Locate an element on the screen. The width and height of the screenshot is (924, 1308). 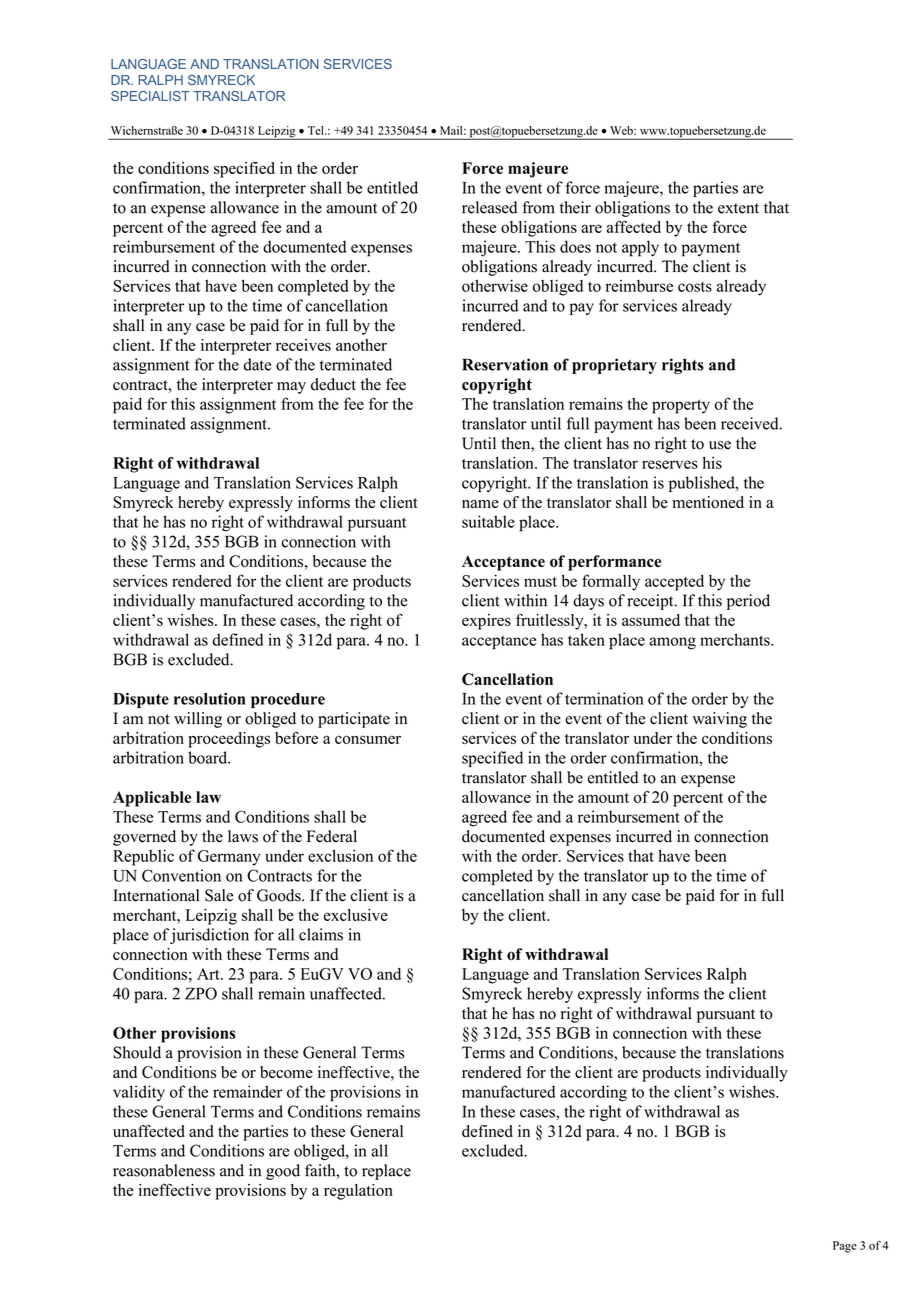
reasonableness is located at coordinates (164, 1170).
